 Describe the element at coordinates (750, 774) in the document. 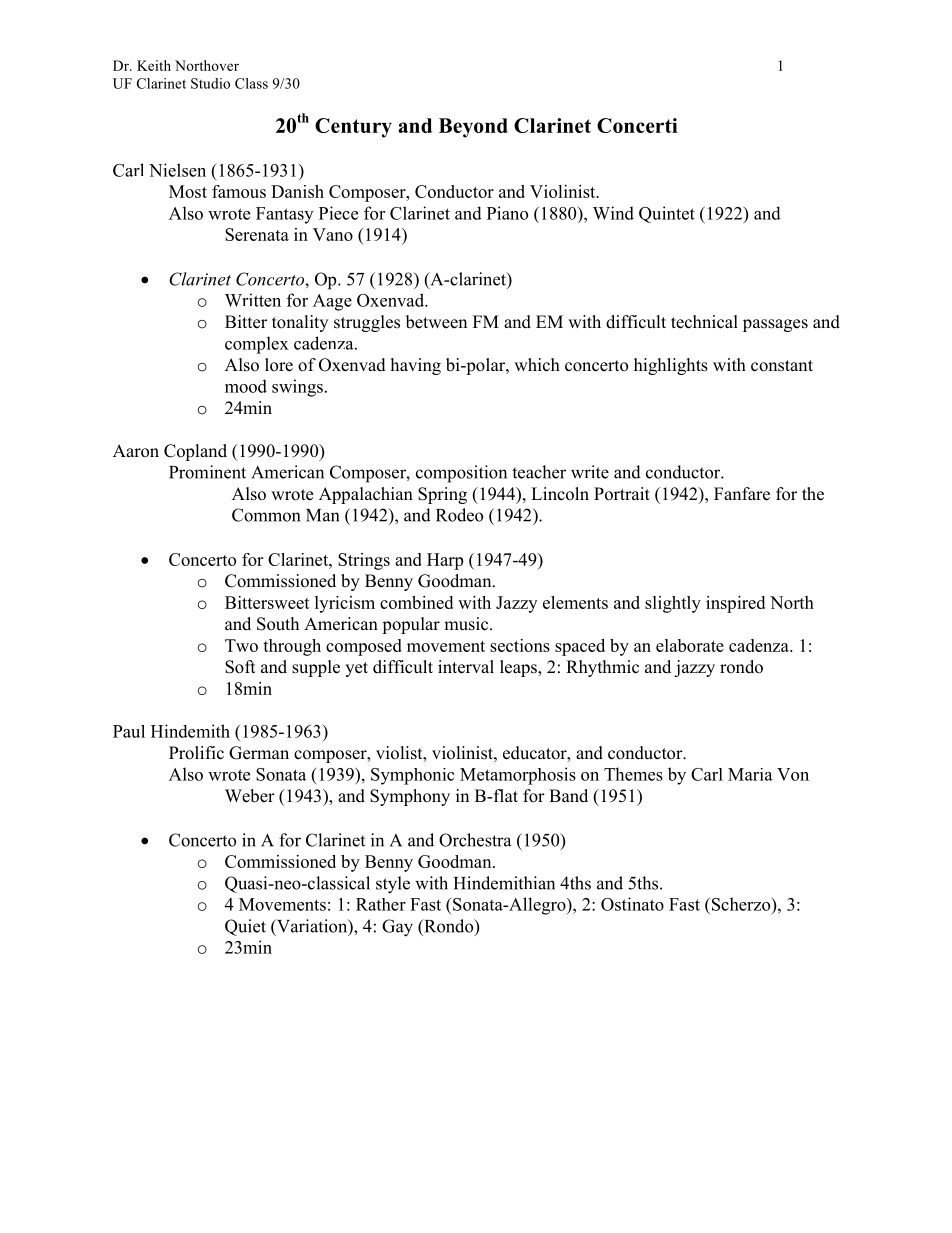

I see `Maria` at that location.
